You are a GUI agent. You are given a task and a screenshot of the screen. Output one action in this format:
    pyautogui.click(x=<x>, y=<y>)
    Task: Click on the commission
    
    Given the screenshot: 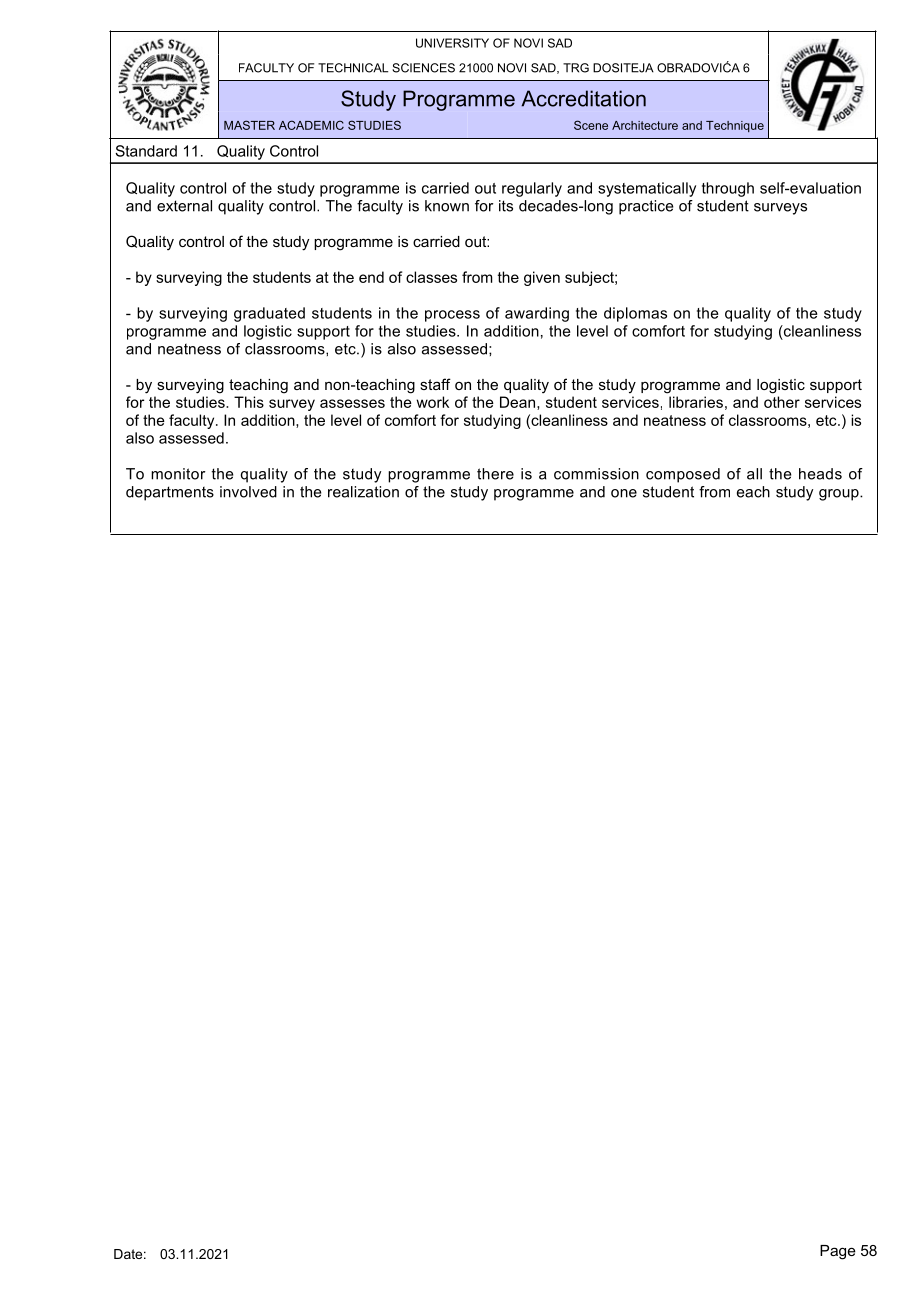 What is the action you would take?
    pyautogui.click(x=596, y=474)
